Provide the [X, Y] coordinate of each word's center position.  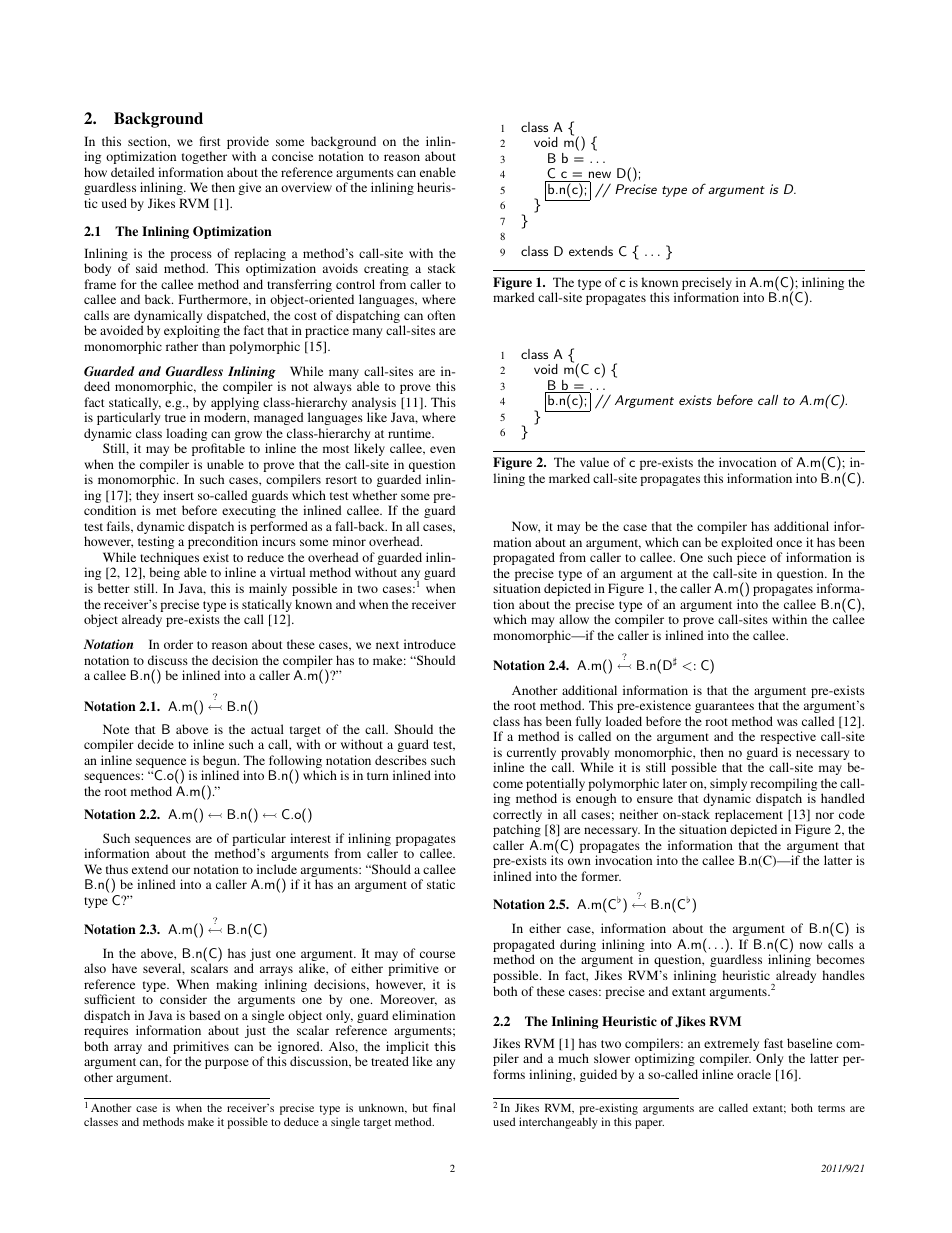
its [557, 860]
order [178, 644]
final [444, 1107]
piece [751, 558]
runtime [411, 433]
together [204, 157]
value [594, 462]
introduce [430, 644]
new [600, 174]
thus [117, 869]
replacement [749, 817]
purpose [227, 1064]
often [441, 315]
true [175, 418]
